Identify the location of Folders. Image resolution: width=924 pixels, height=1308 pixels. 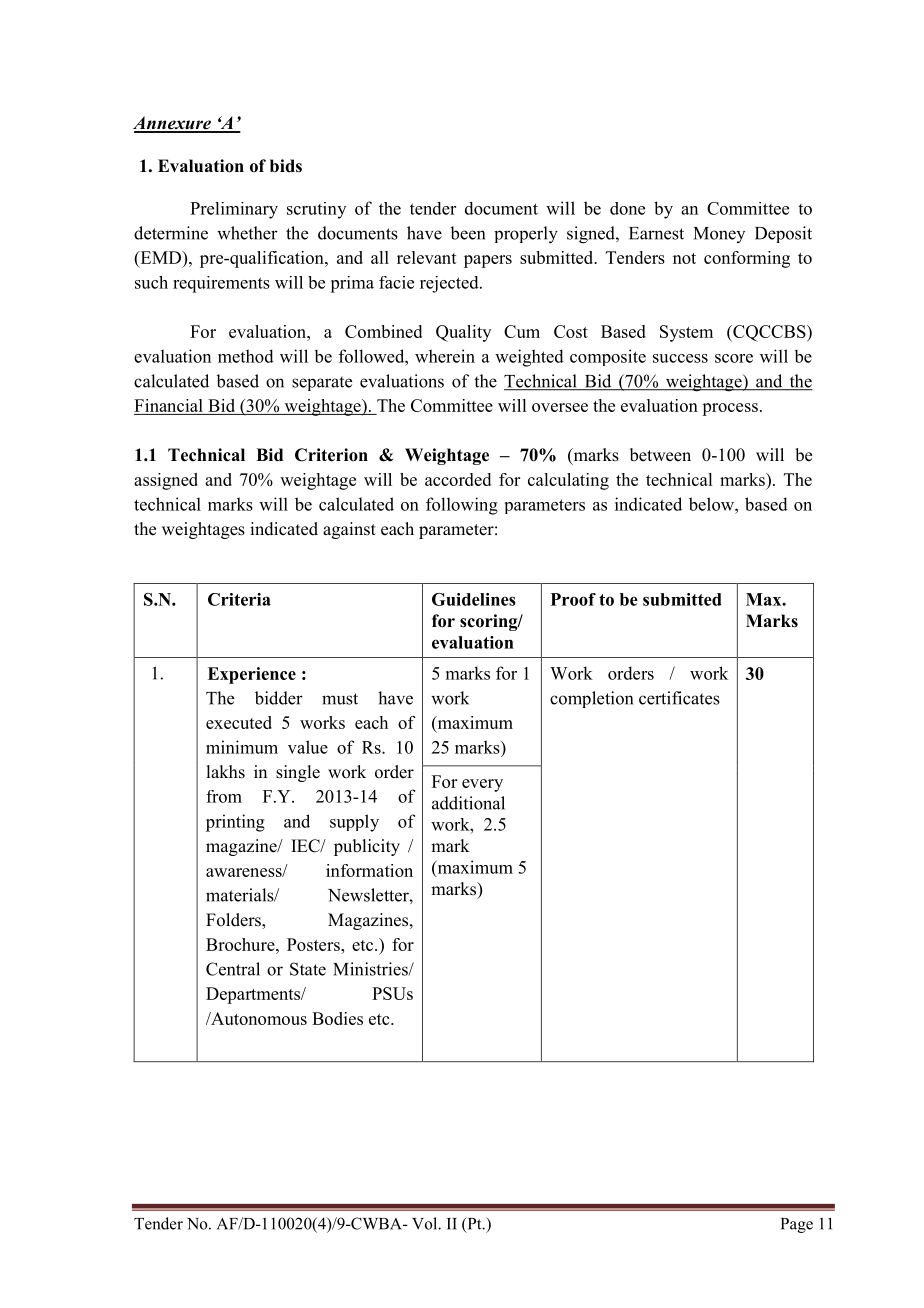
(234, 921).
